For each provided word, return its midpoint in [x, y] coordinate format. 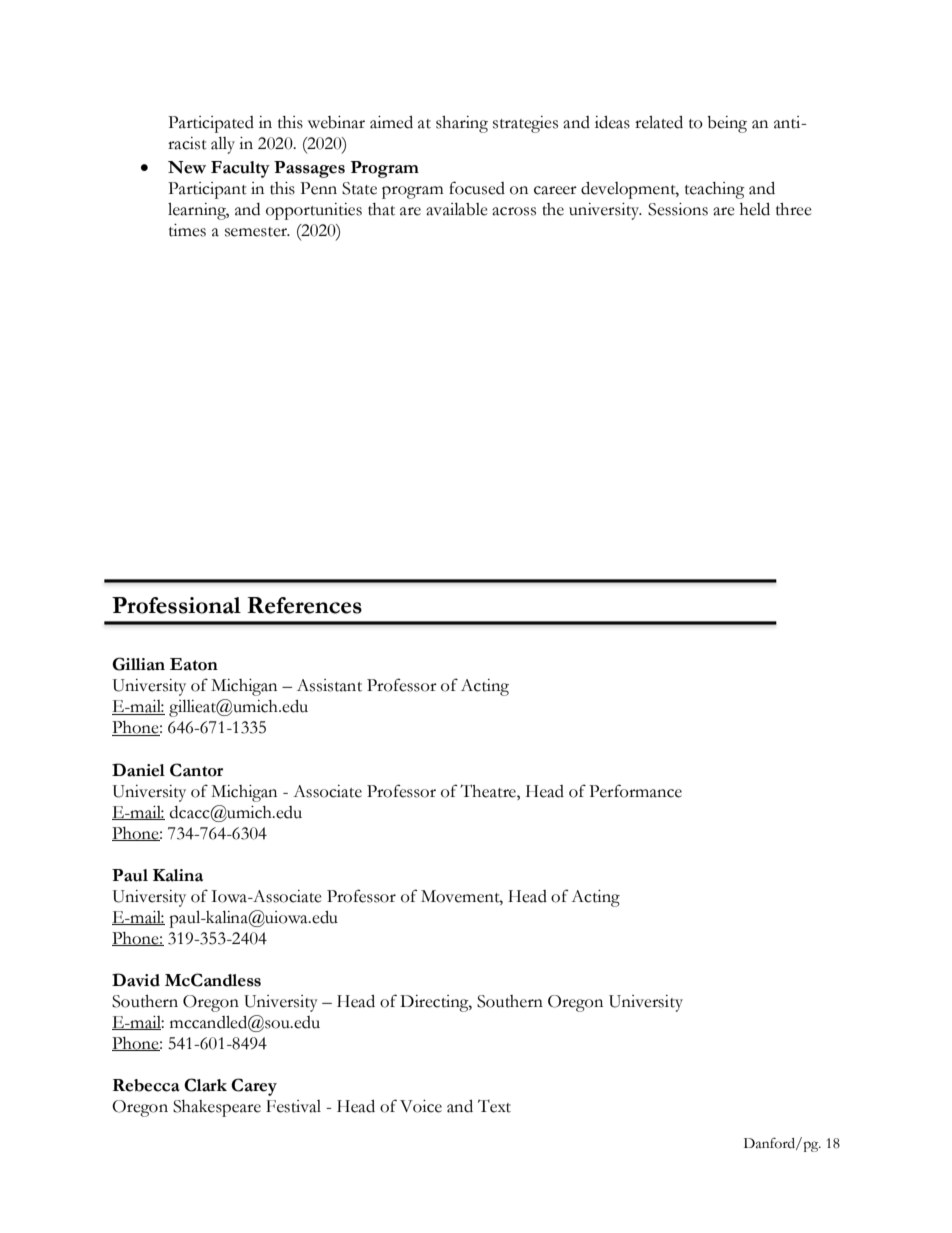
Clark [205, 1085]
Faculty [240, 169]
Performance [635, 791]
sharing [462, 124]
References [304, 605]
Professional [176, 605]
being [727, 124]
